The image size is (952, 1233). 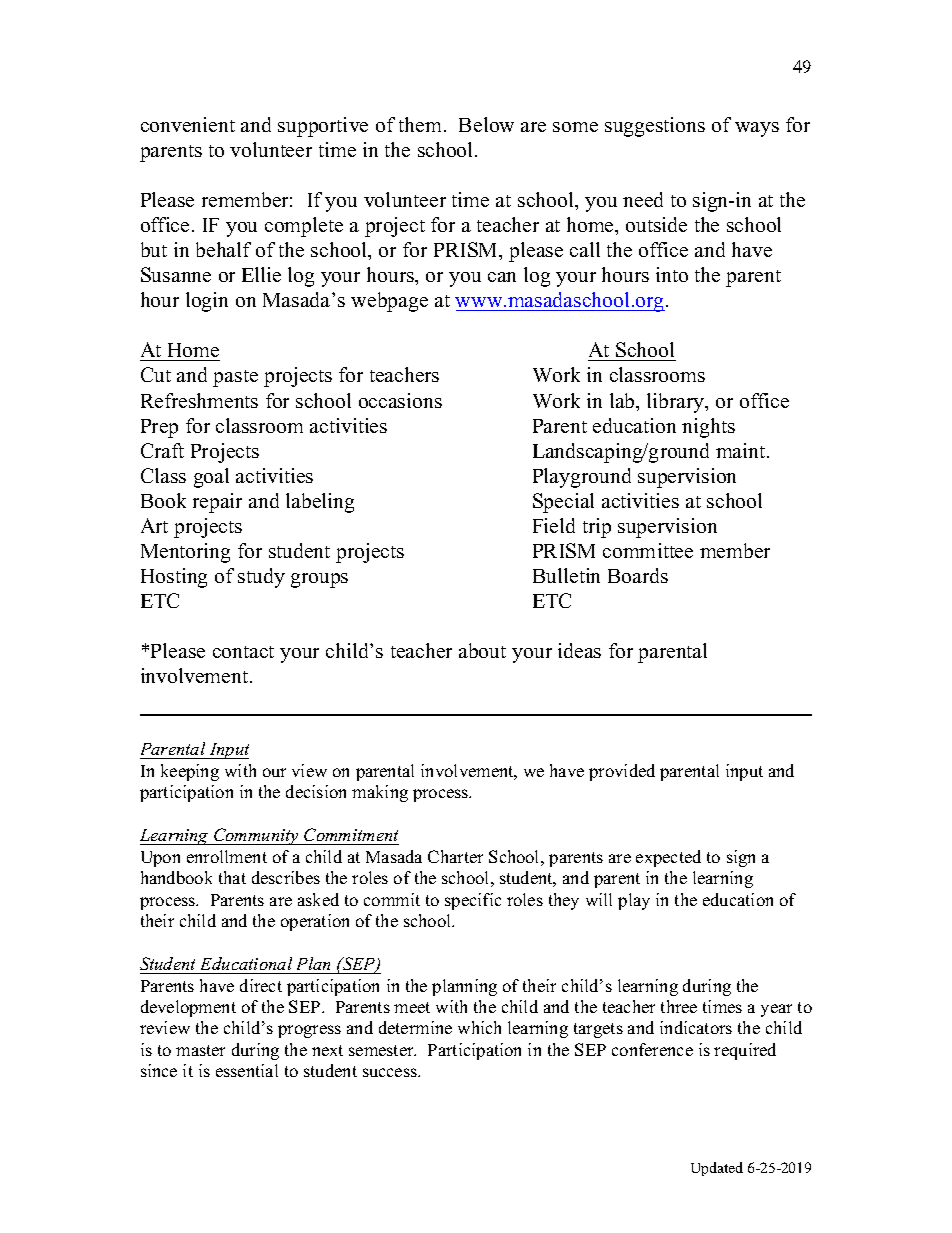 What do you see at coordinates (188, 124) in the screenshot?
I see `convenient` at bounding box center [188, 124].
